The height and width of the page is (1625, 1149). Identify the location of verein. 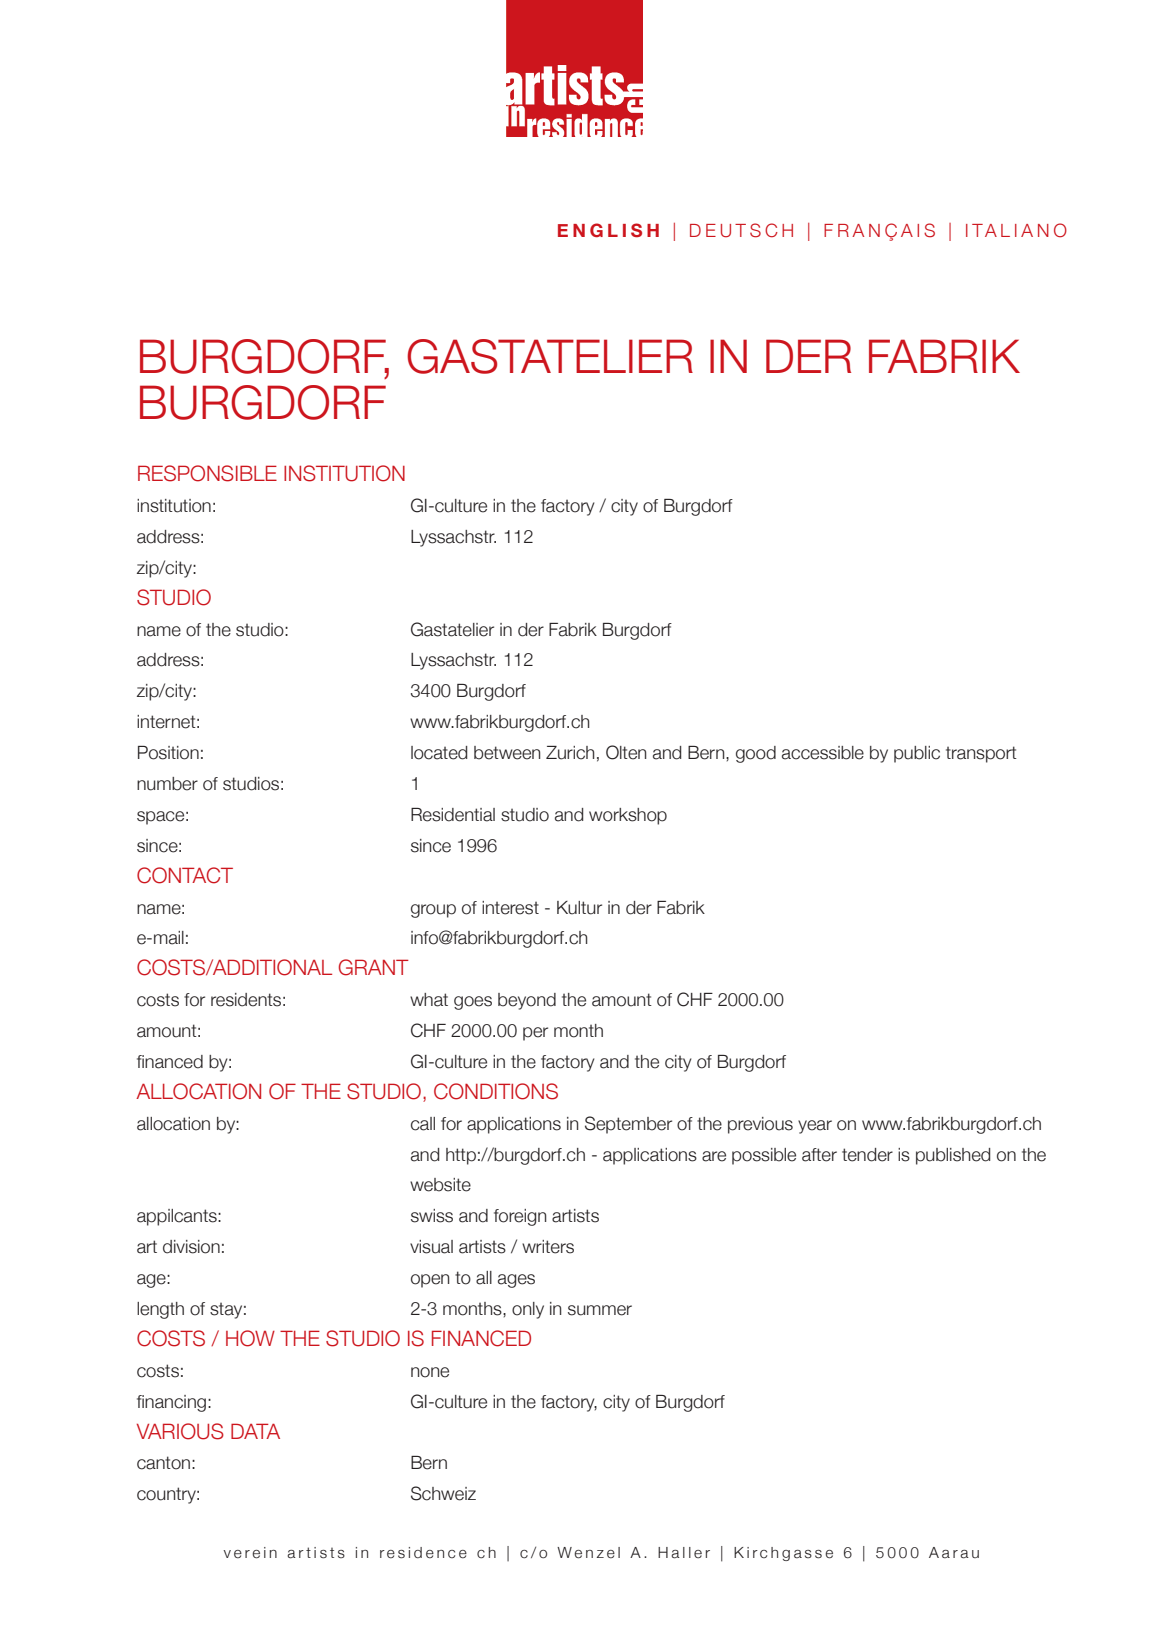
(250, 1553).
